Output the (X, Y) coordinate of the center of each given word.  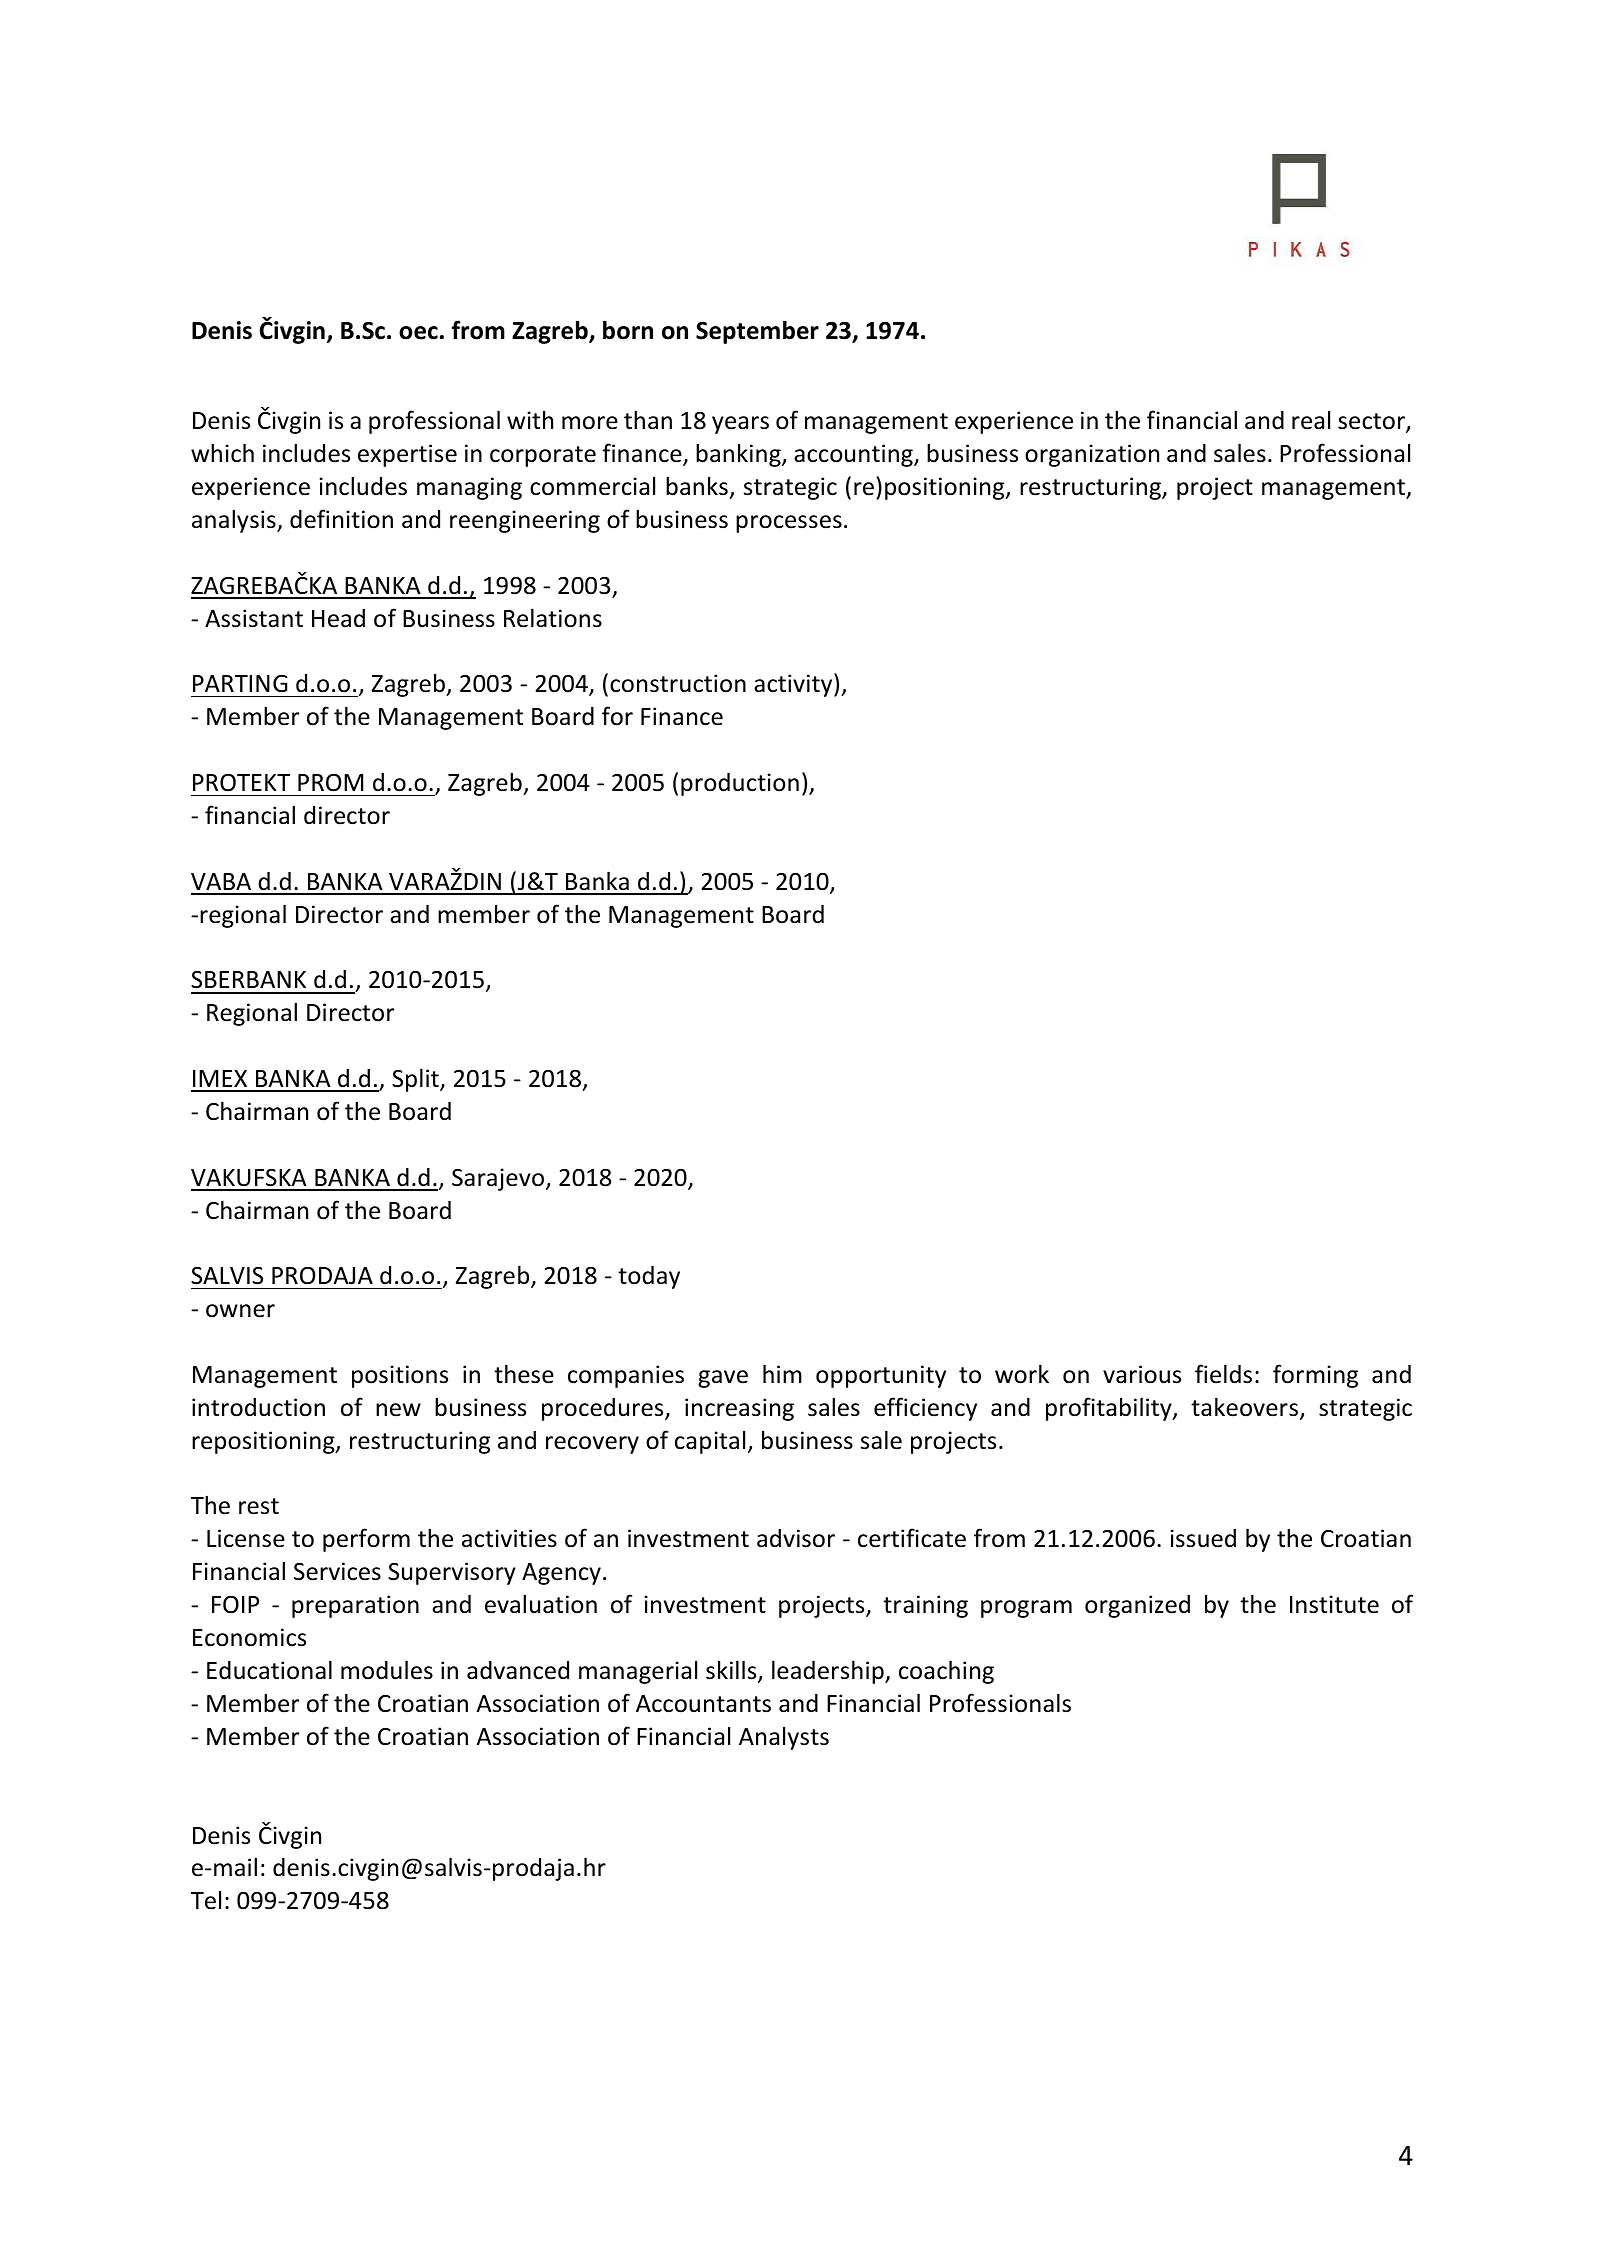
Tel (206, 1900)
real (1311, 420)
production (740, 784)
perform (366, 1540)
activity (794, 685)
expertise (407, 455)
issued (1203, 1538)
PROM (330, 783)
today (649, 1277)
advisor (796, 1538)
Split (416, 1080)
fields (1223, 1374)
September (757, 332)
